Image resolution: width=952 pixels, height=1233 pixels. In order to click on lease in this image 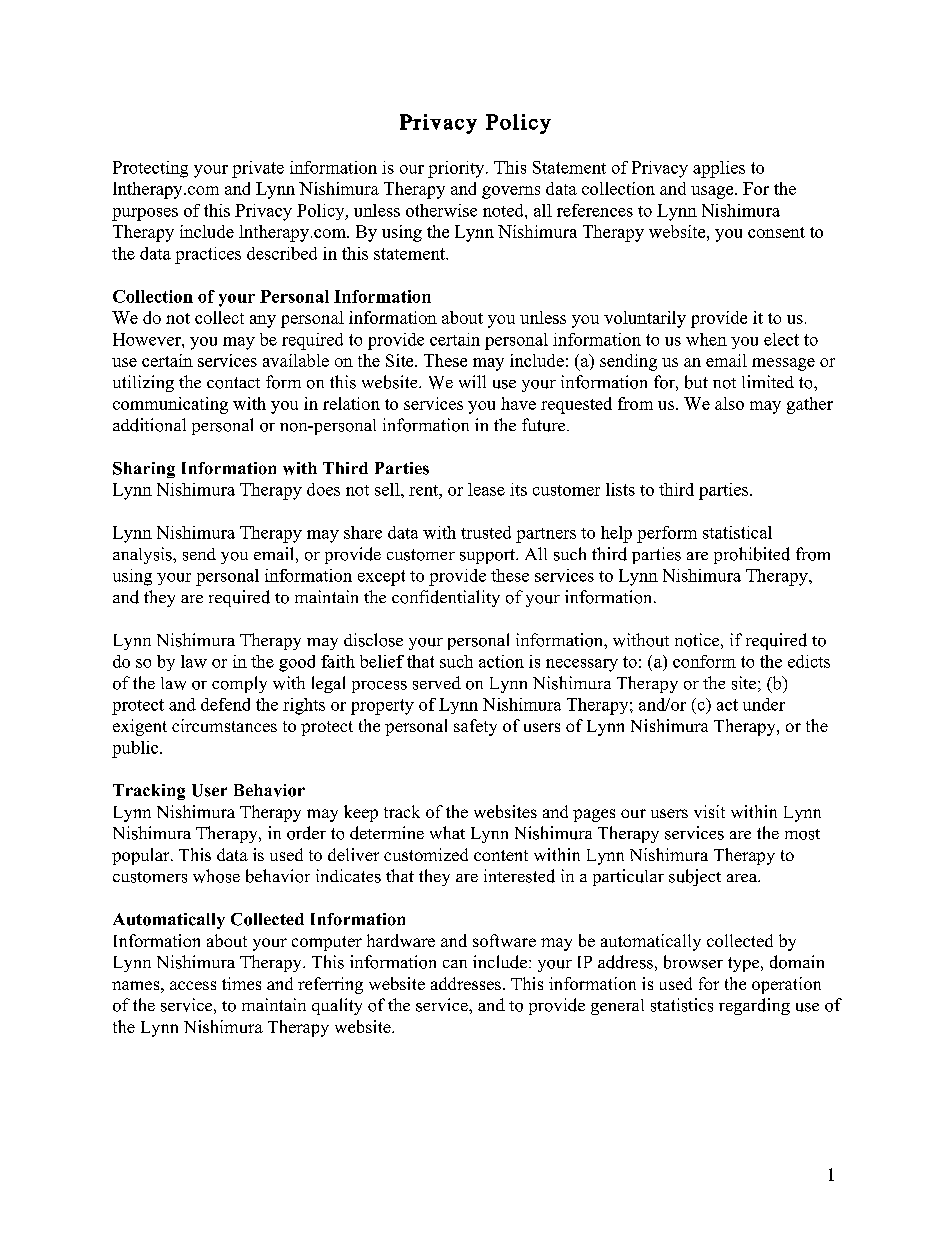, I will do `click(486, 489)`.
